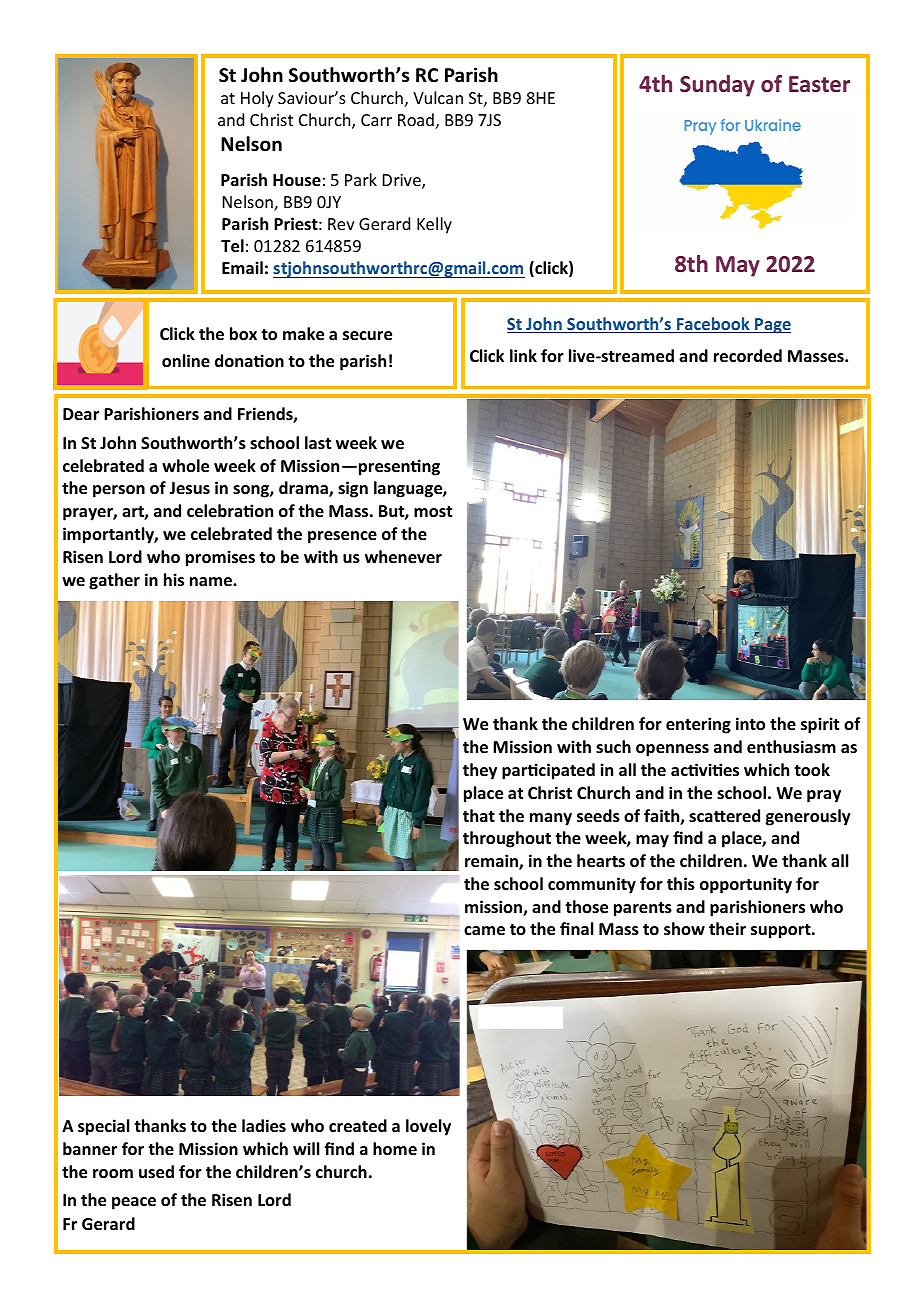 The image size is (924, 1308). I want to click on that, so click(479, 815).
